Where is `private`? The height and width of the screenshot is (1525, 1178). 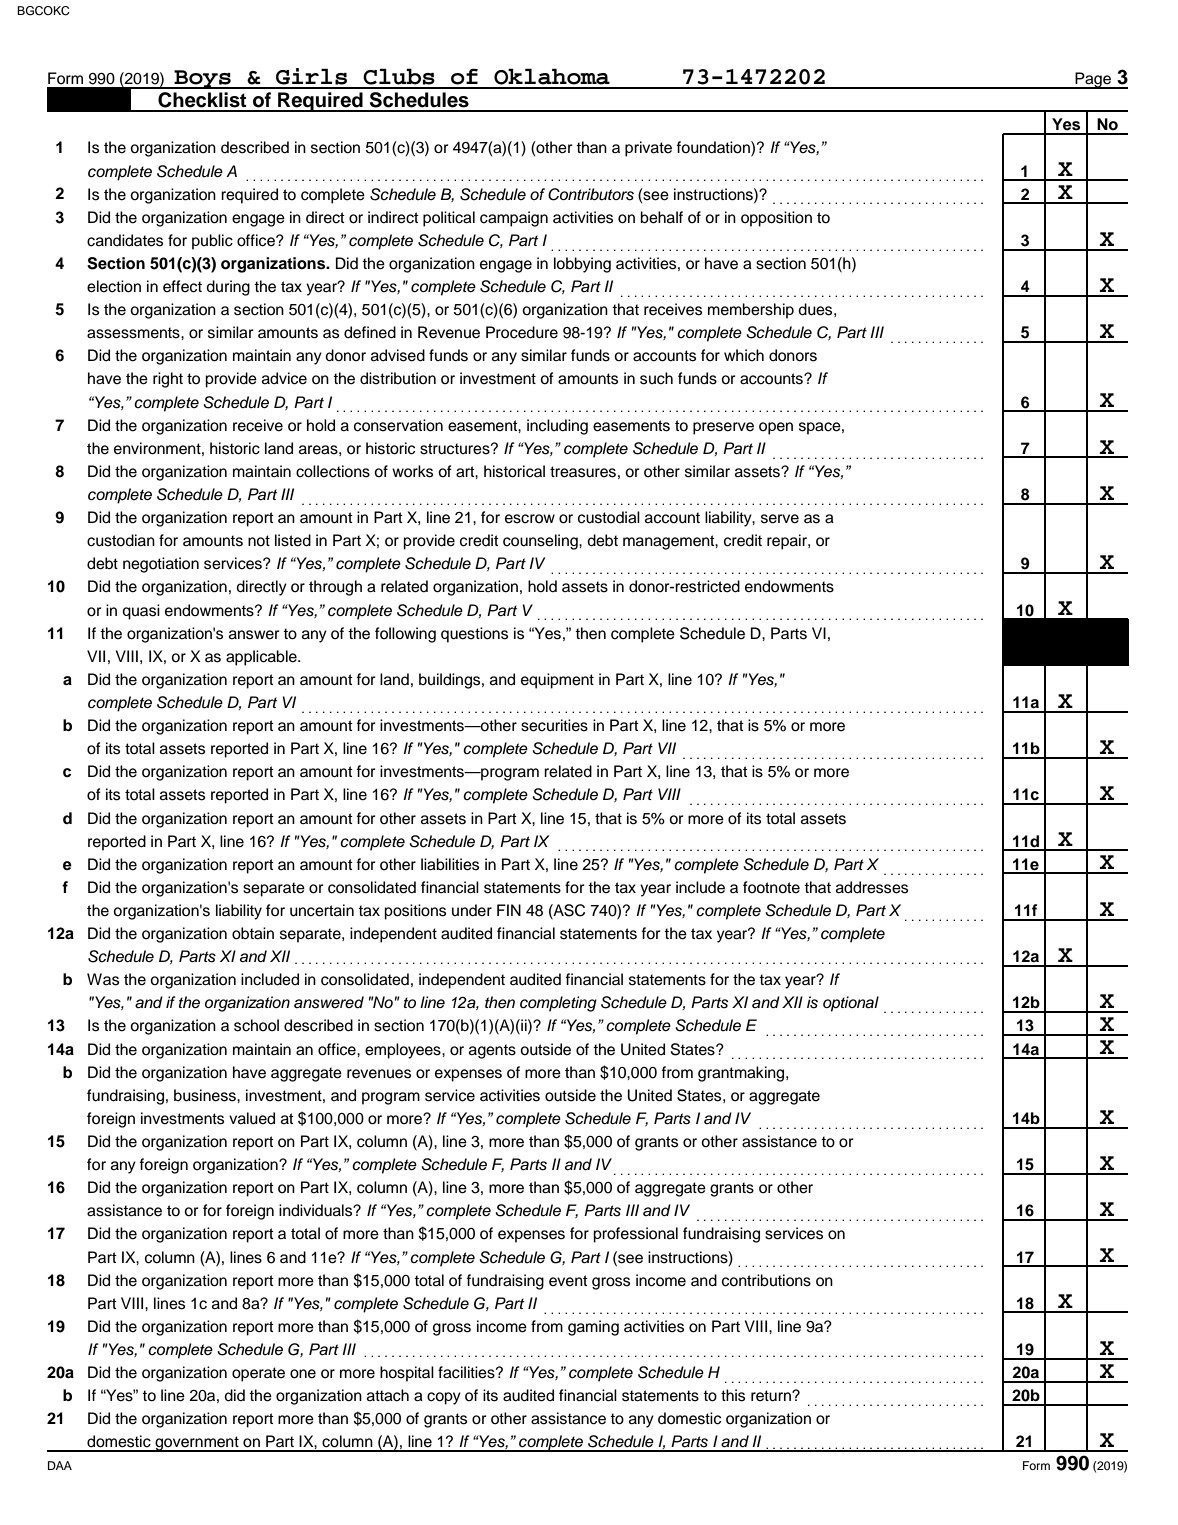 private is located at coordinates (648, 149).
